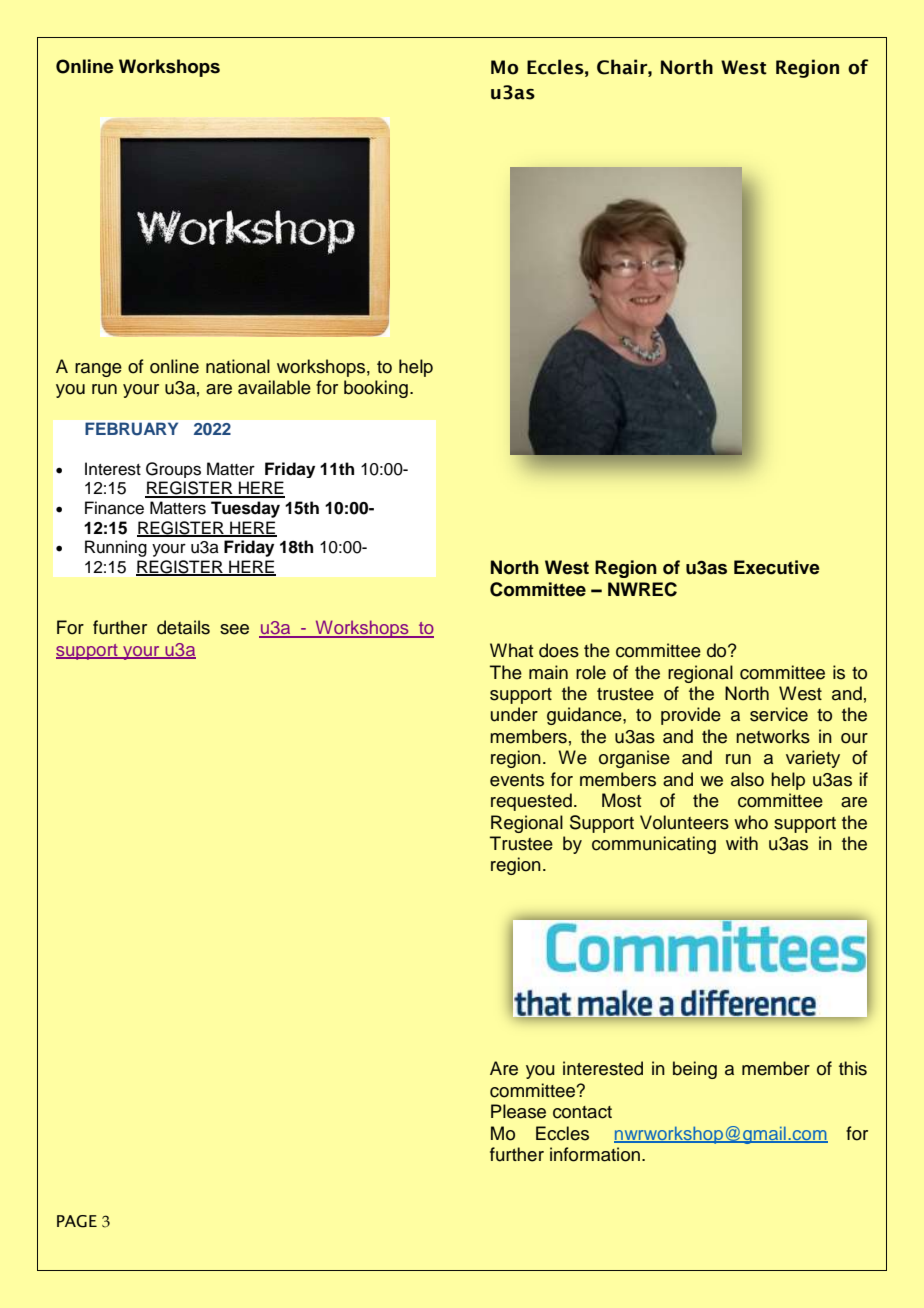 The width and height of the screenshot is (924, 1308). I want to click on Executive, so click(776, 567).
